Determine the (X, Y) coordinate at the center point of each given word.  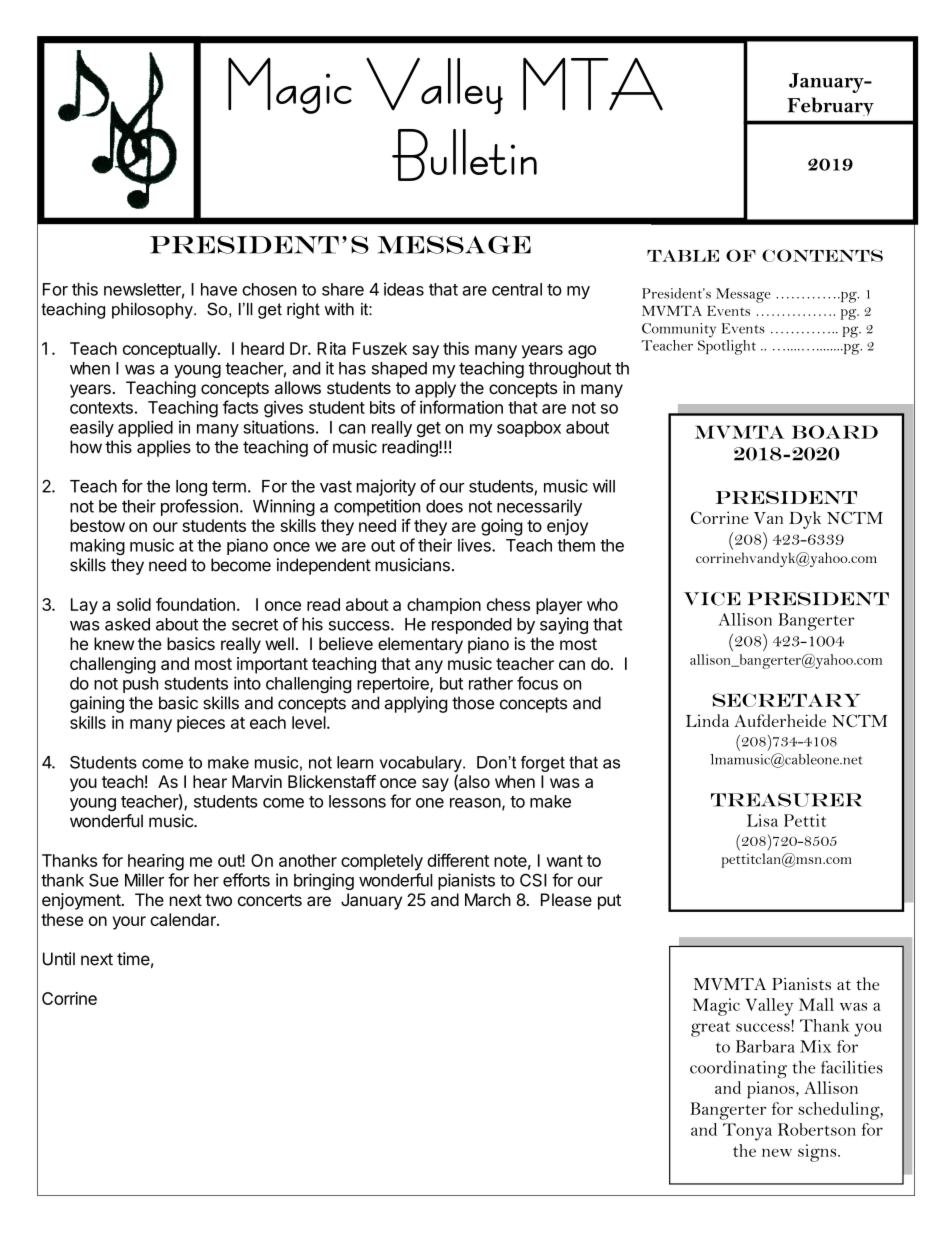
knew (114, 643)
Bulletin (464, 155)
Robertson (817, 1129)
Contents (822, 255)
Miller (144, 880)
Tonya (747, 1132)
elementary (420, 645)
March (488, 899)
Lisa (762, 820)
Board (835, 432)
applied (145, 428)
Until (59, 959)
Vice (712, 599)
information (461, 407)
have (219, 289)
